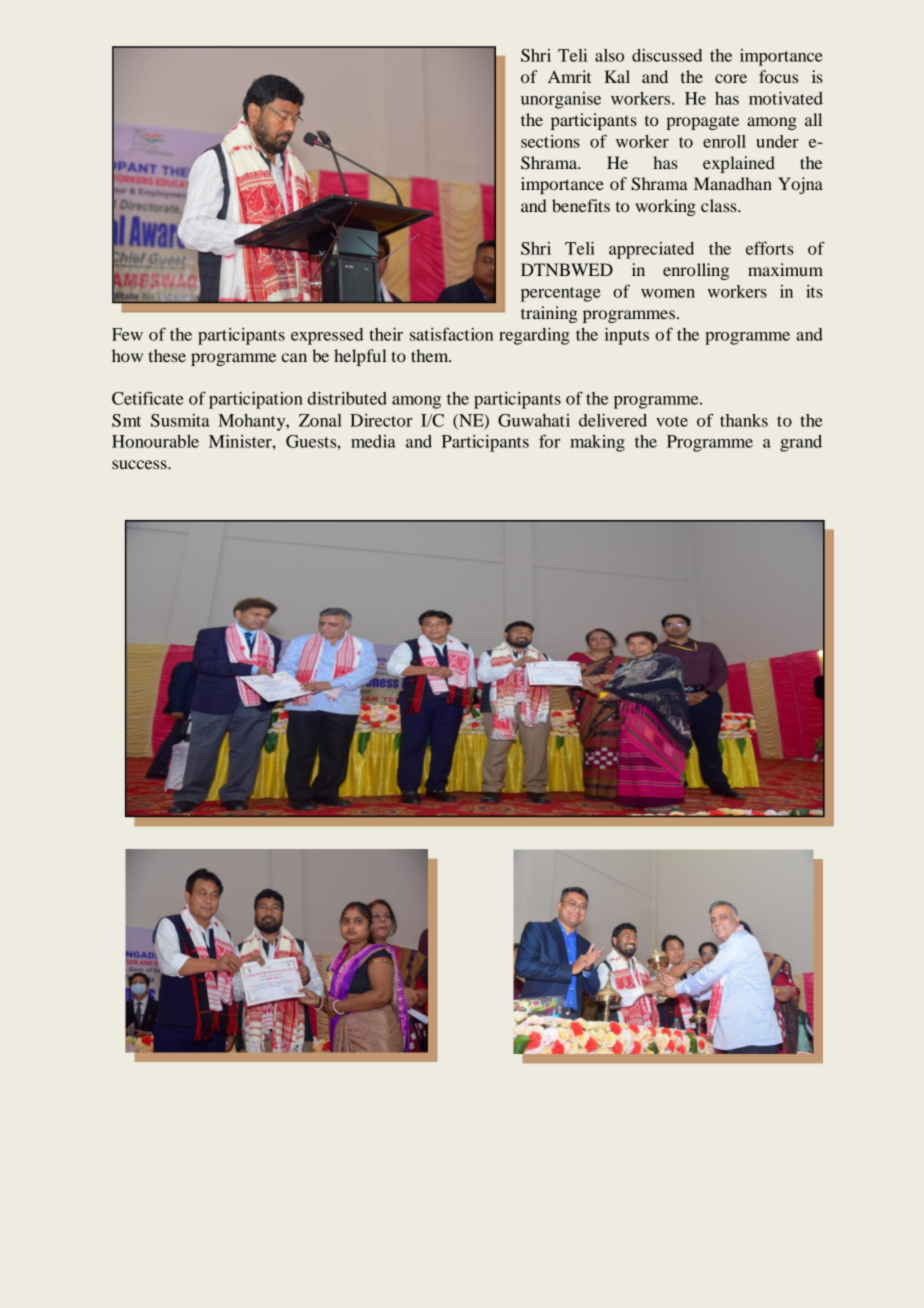 This screenshot has width=924, height=1308. What do you see at coordinates (373, 441) in the screenshot?
I see `media` at bounding box center [373, 441].
